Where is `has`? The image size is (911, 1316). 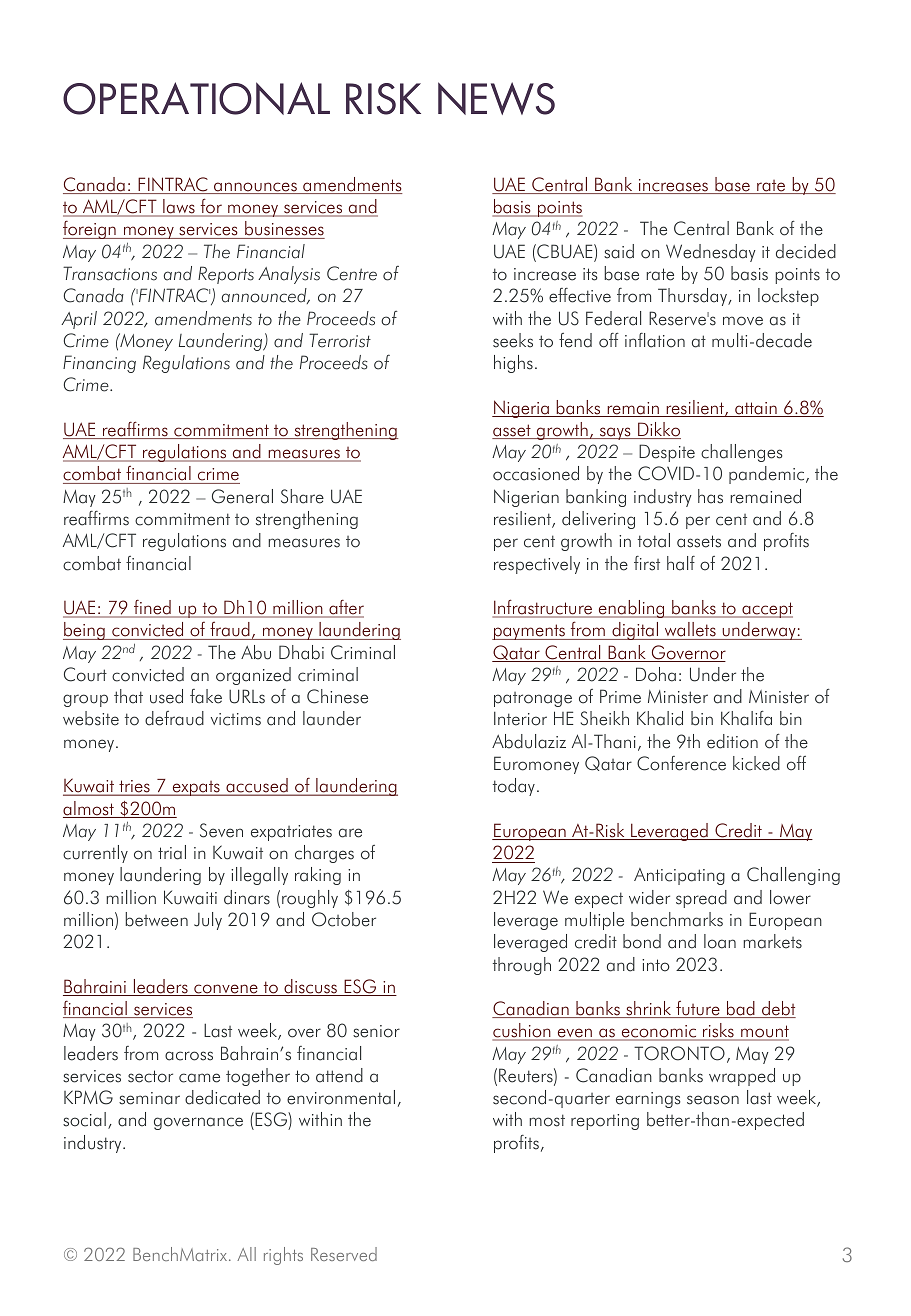
has is located at coordinates (710, 496).
